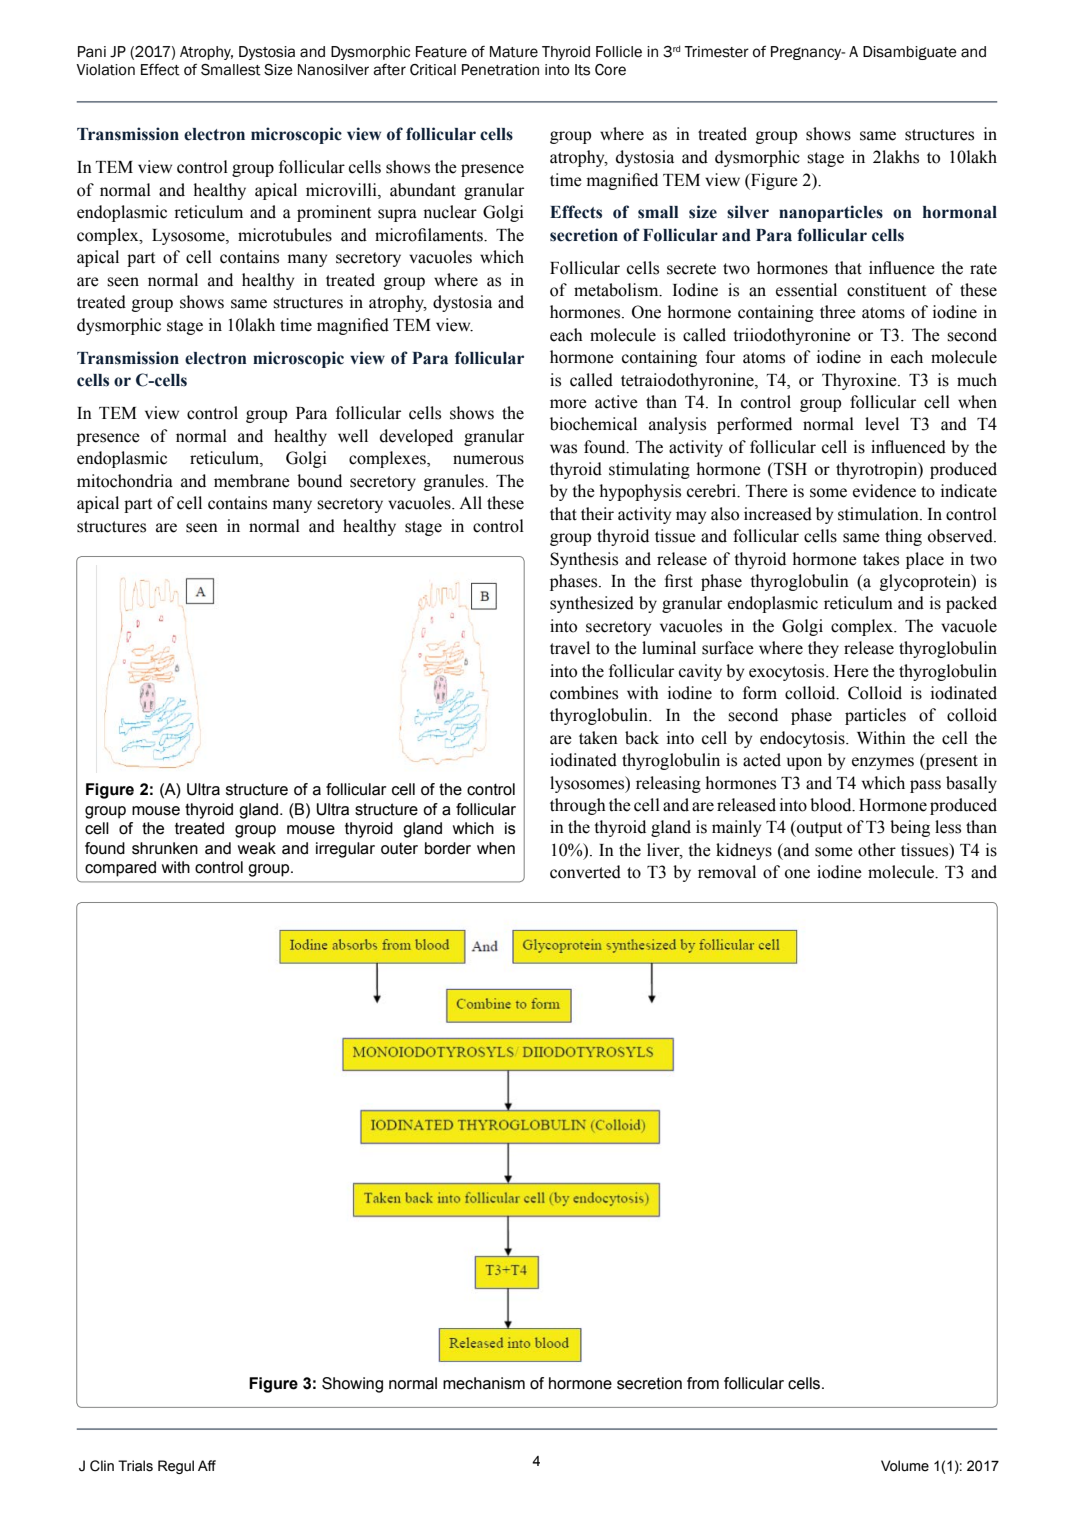  What do you see at coordinates (484, 1383) in the screenshot?
I see `mechanism` at bounding box center [484, 1383].
